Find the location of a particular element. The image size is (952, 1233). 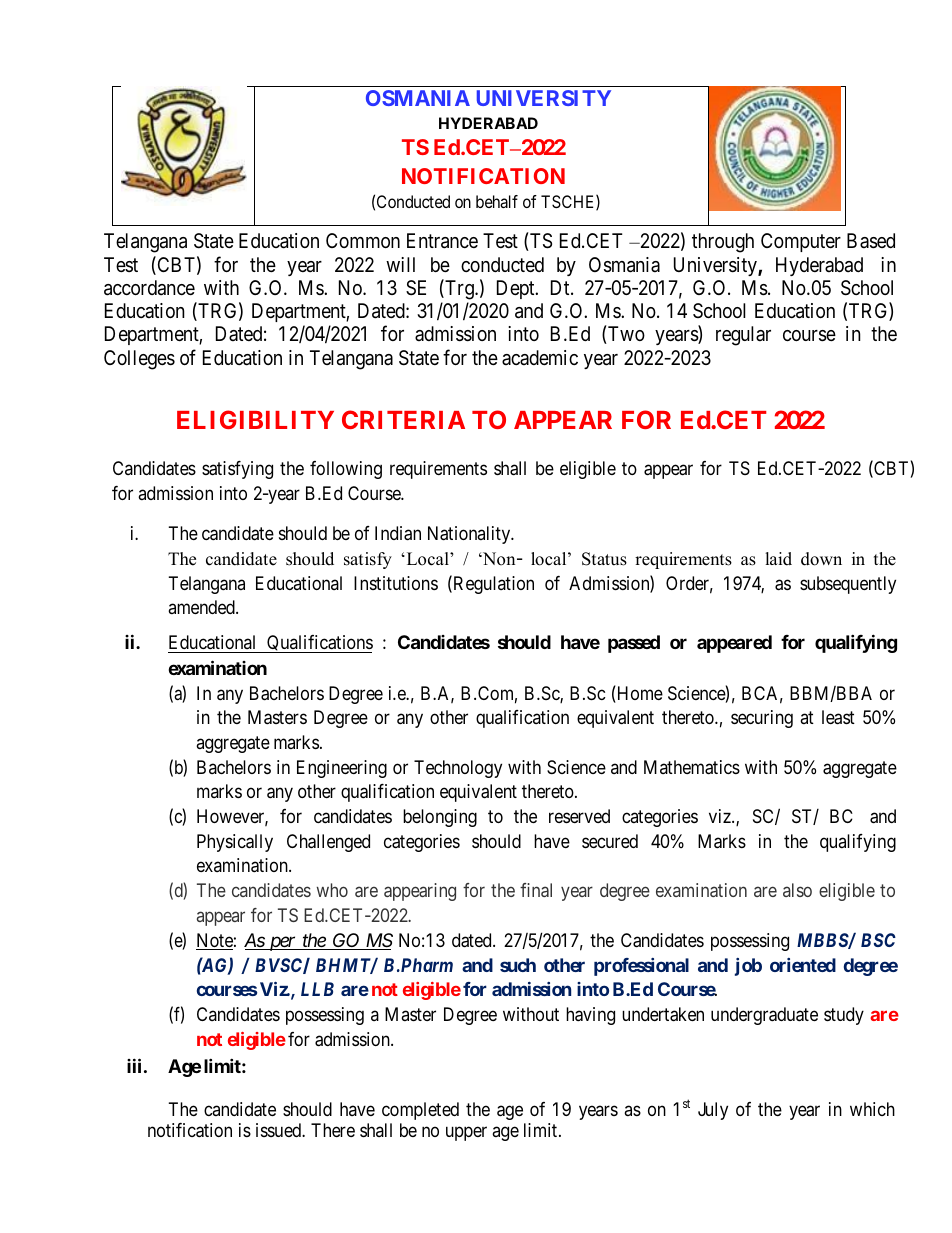

passed is located at coordinates (634, 644).
